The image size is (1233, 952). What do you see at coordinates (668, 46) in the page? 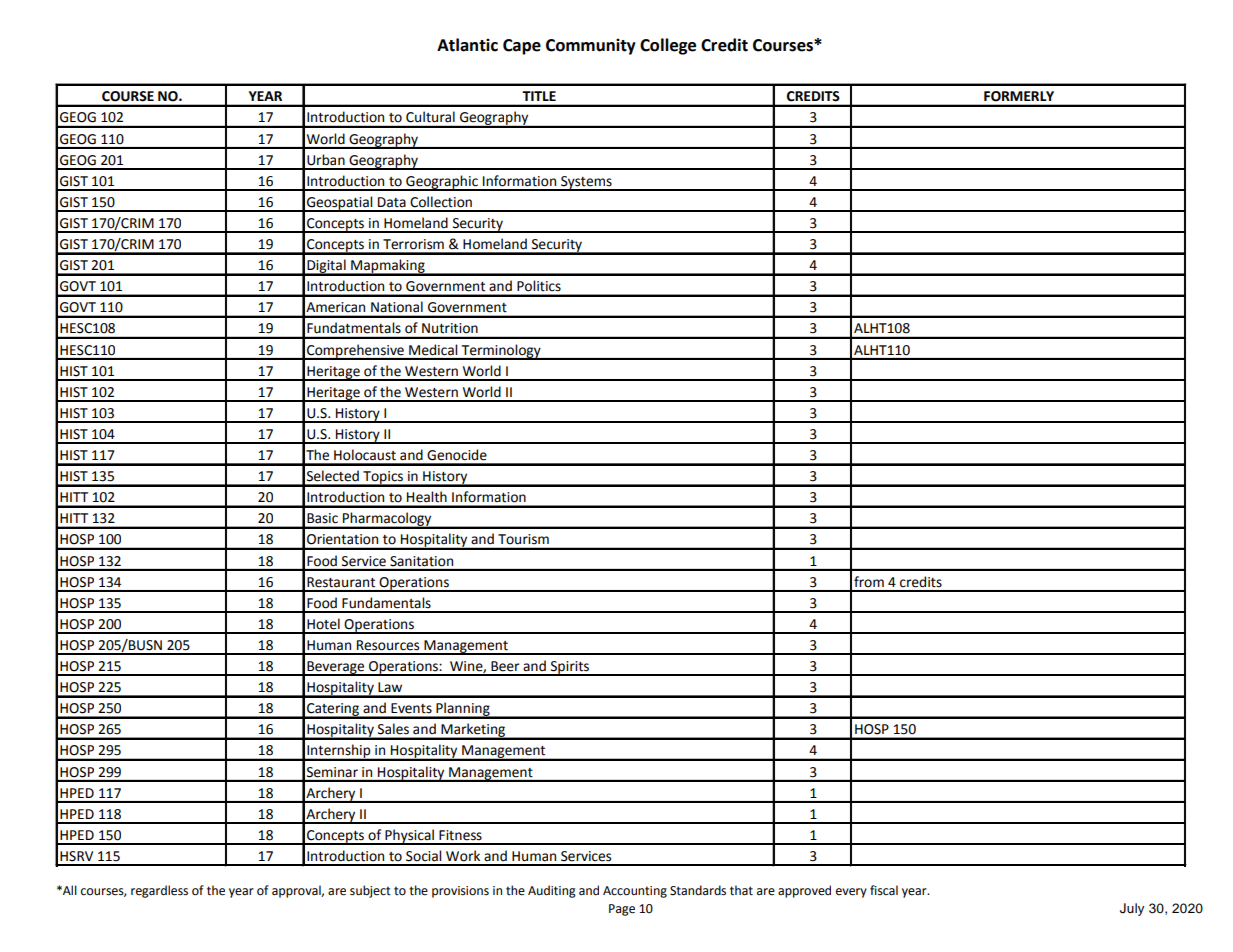
I see `College` at bounding box center [668, 46].
